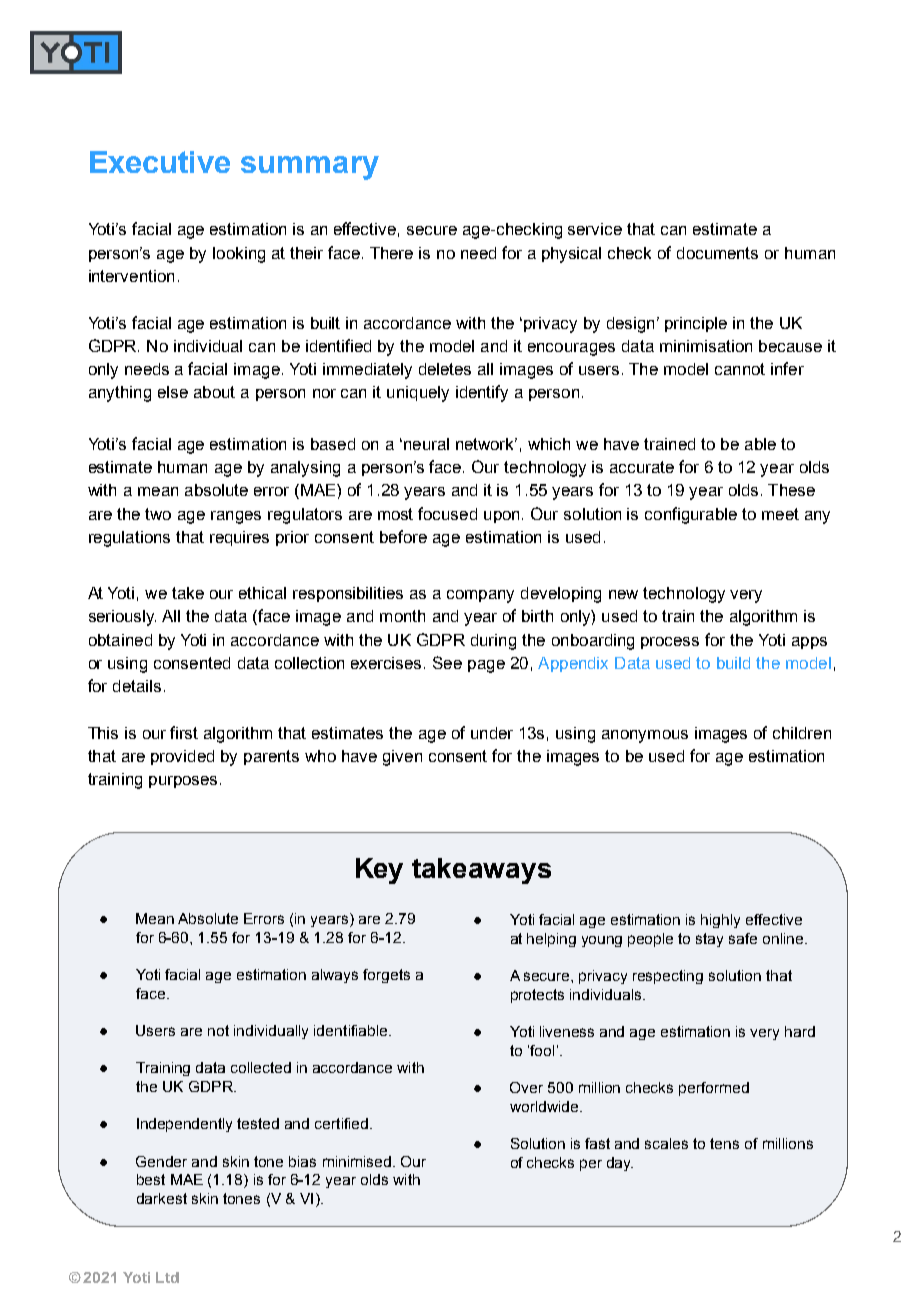 This page has width=924, height=1307. I want to click on Ltd, so click(167, 1277).
